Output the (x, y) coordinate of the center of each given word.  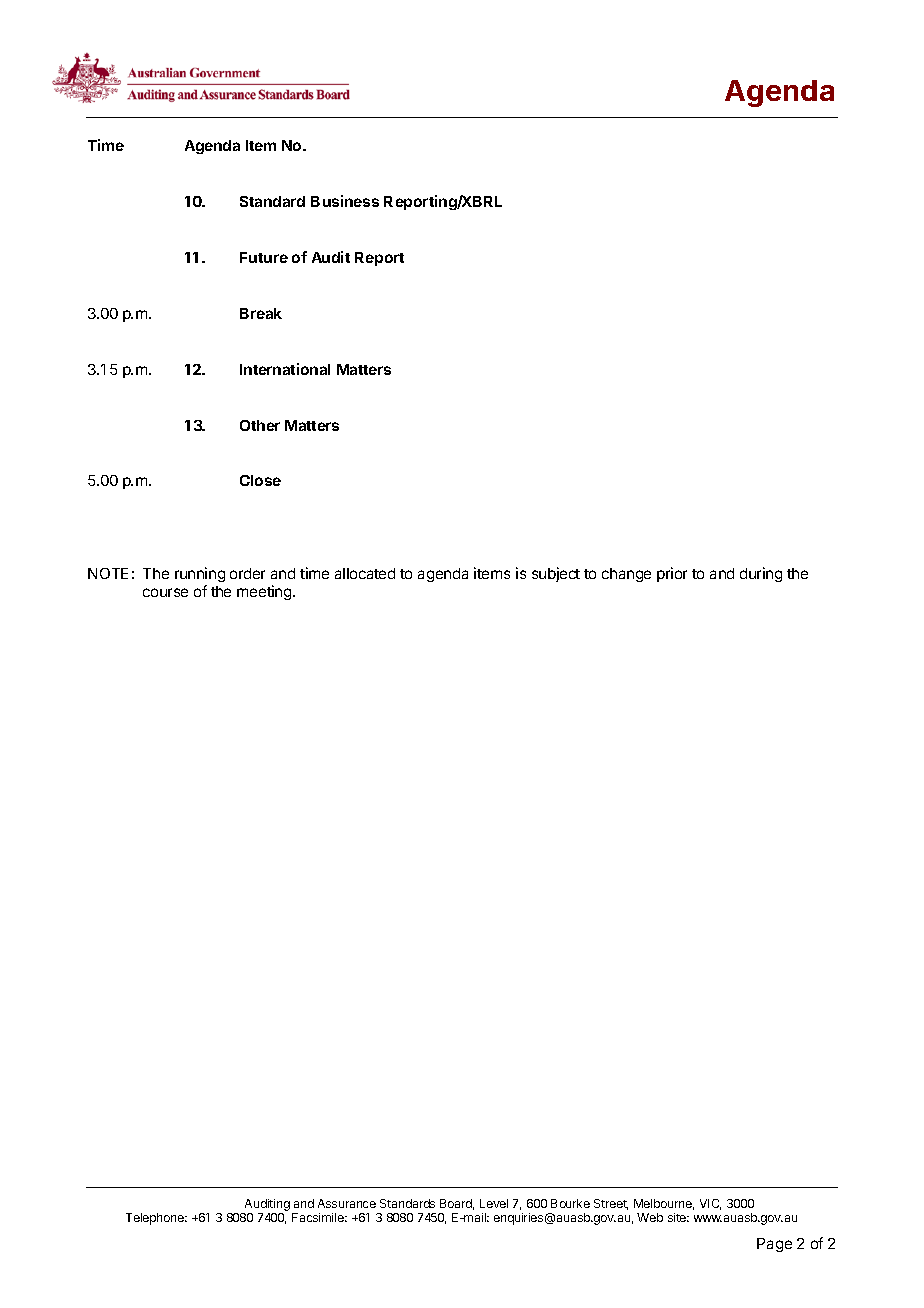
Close (260, 480)
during (761, 574)
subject (556, 574)
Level (494, 1203)
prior (672, 574)
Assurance (347, 1203)
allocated (365, 573)
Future (264, 257)
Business (345, 201)
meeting (264, 592)
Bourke (570, 1203)
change (626, 575)
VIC (710, 1204)
